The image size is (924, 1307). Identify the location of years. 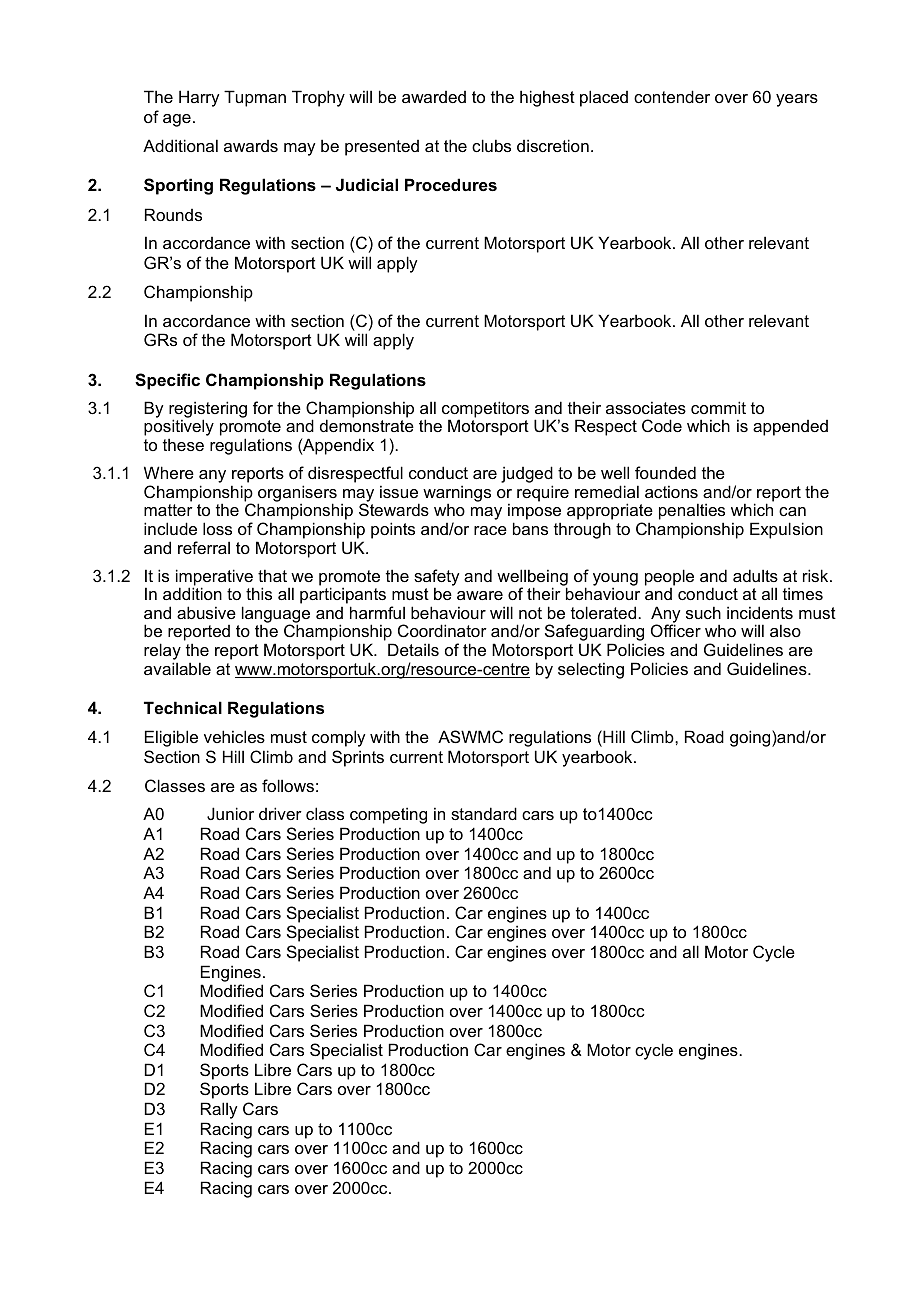
(797, 100).
